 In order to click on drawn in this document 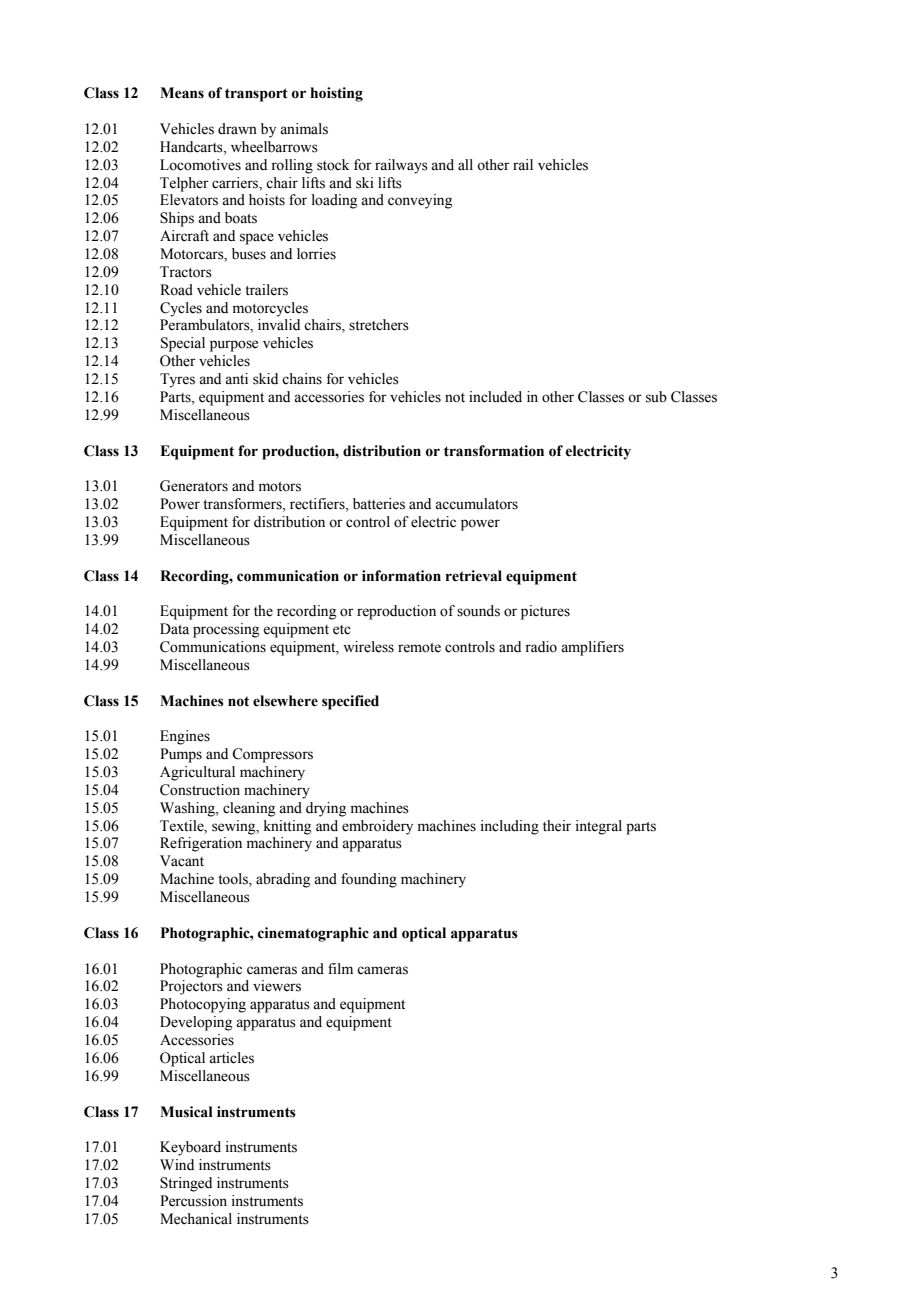, I will do `click(237, 129)`.
